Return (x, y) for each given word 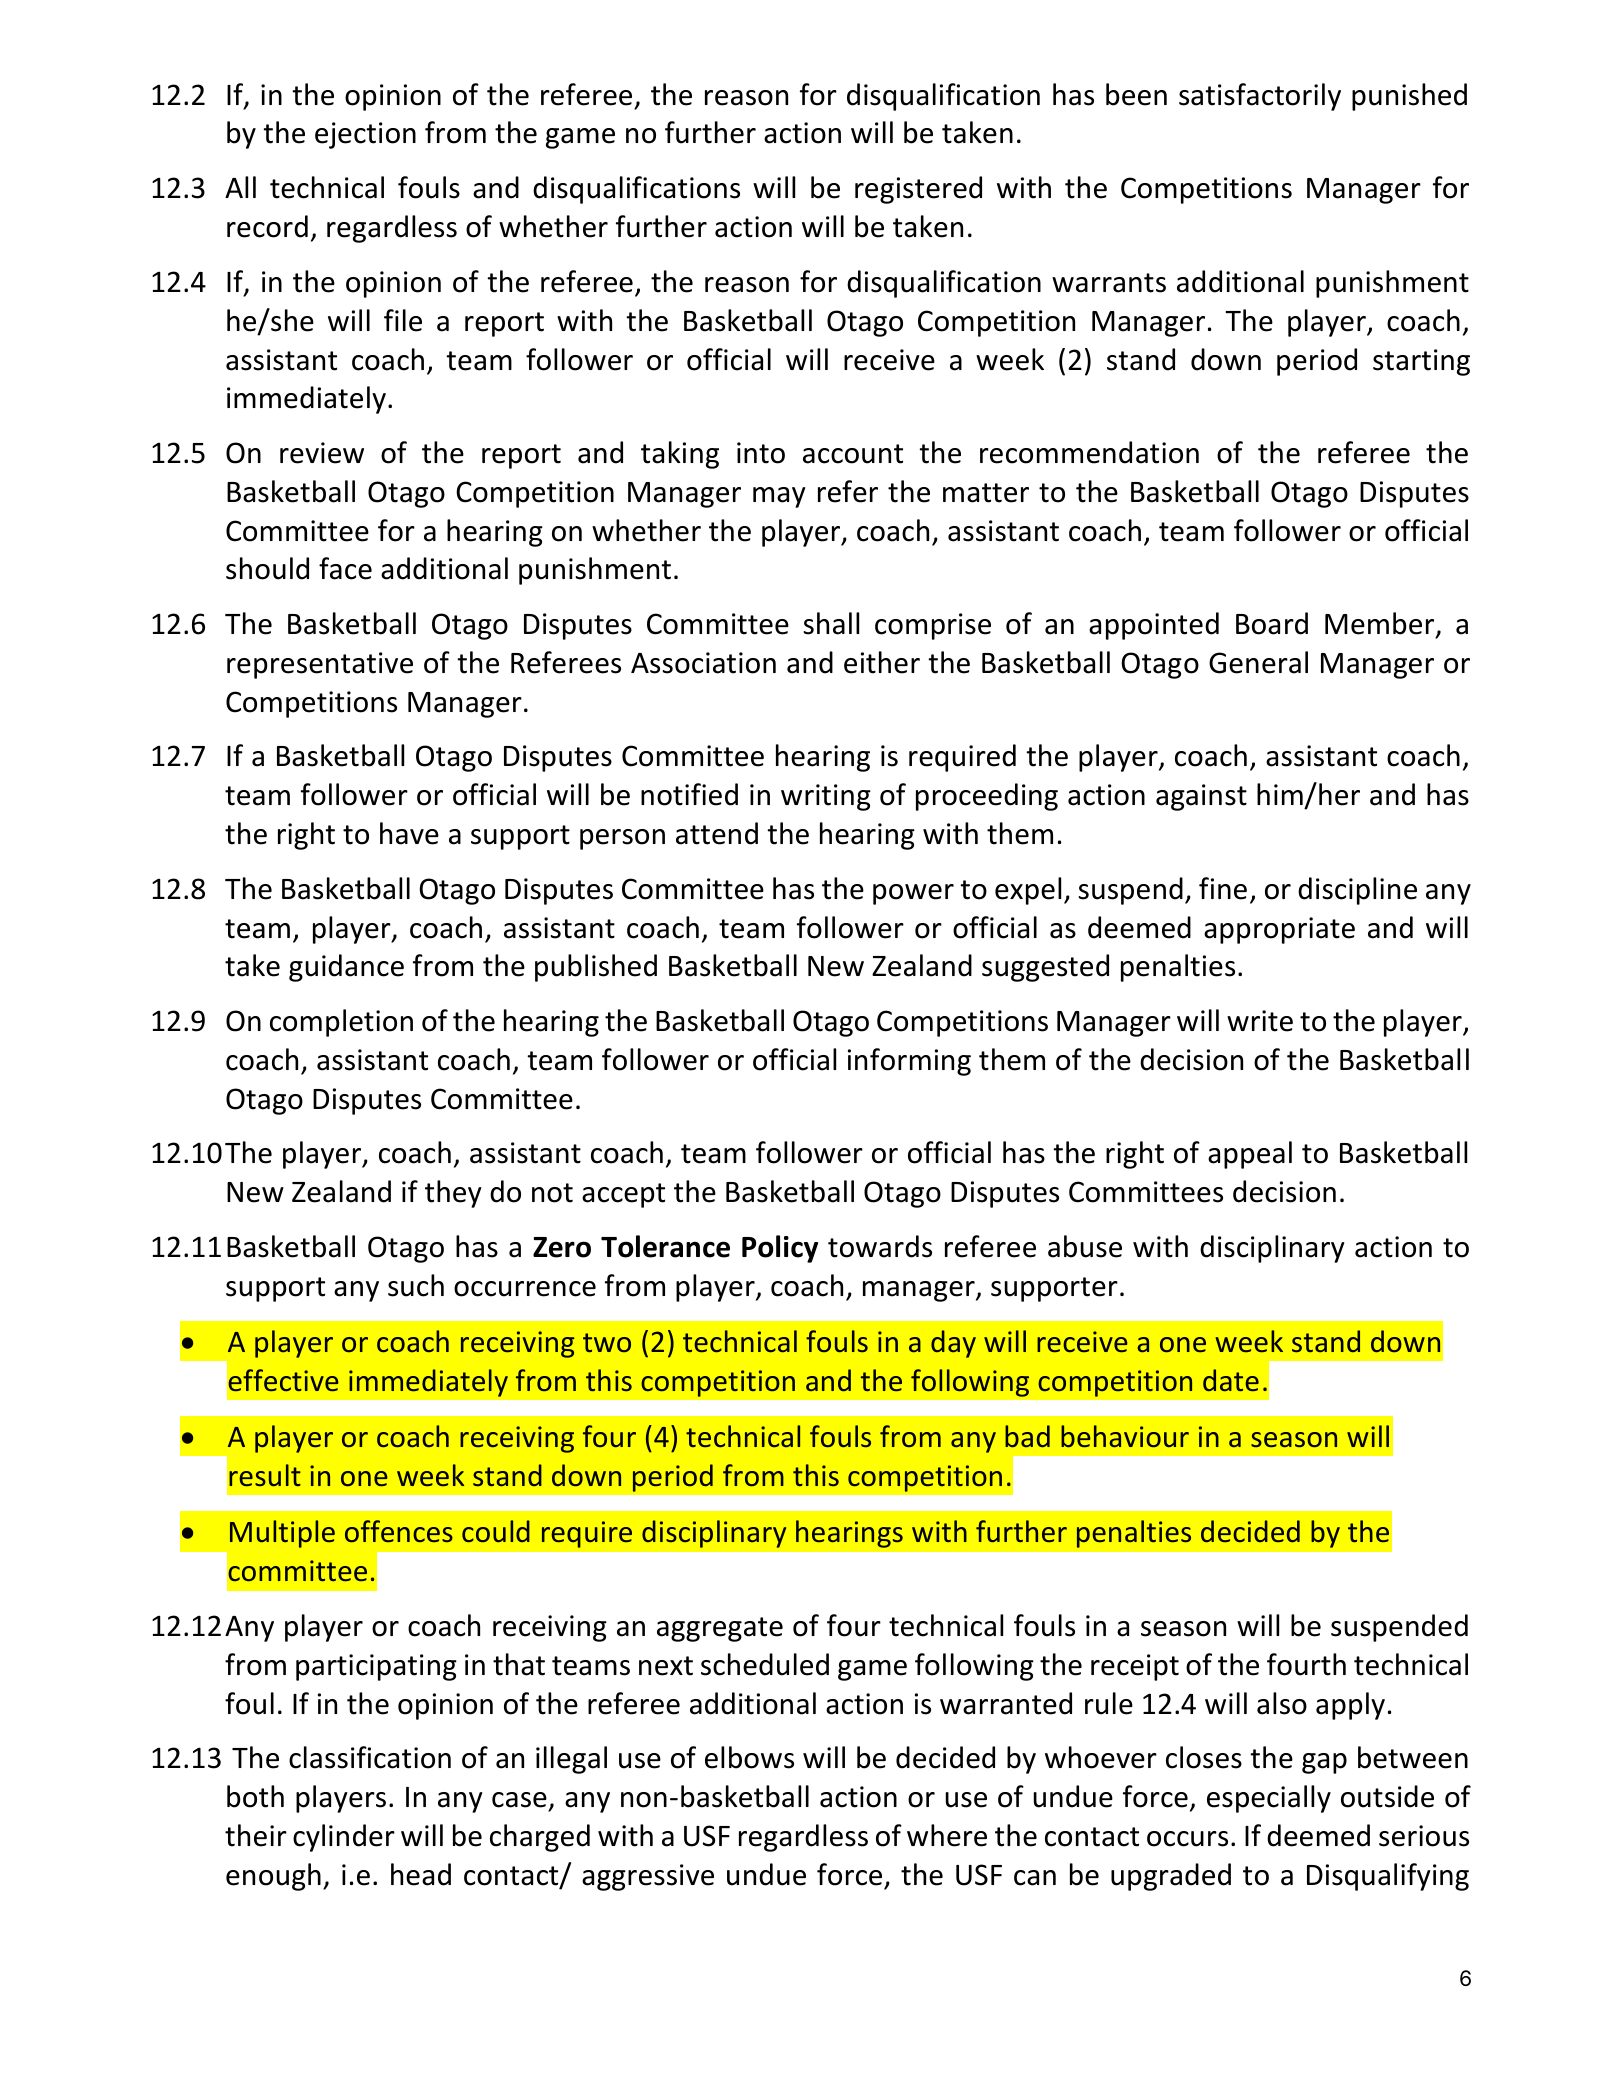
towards (880, 1246)
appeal (1250, 1155)
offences (399, 1531)
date (1231, 1380)
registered (918, 190)
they (453, 1194)
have (409, 833)
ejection (365, 135)
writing (826, 797)
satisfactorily (1260, 97)
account (853, 454)
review (322, 453)
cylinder (344, 1838)
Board (1272, 623)
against (1201, 797)
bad (1027, 1436)
